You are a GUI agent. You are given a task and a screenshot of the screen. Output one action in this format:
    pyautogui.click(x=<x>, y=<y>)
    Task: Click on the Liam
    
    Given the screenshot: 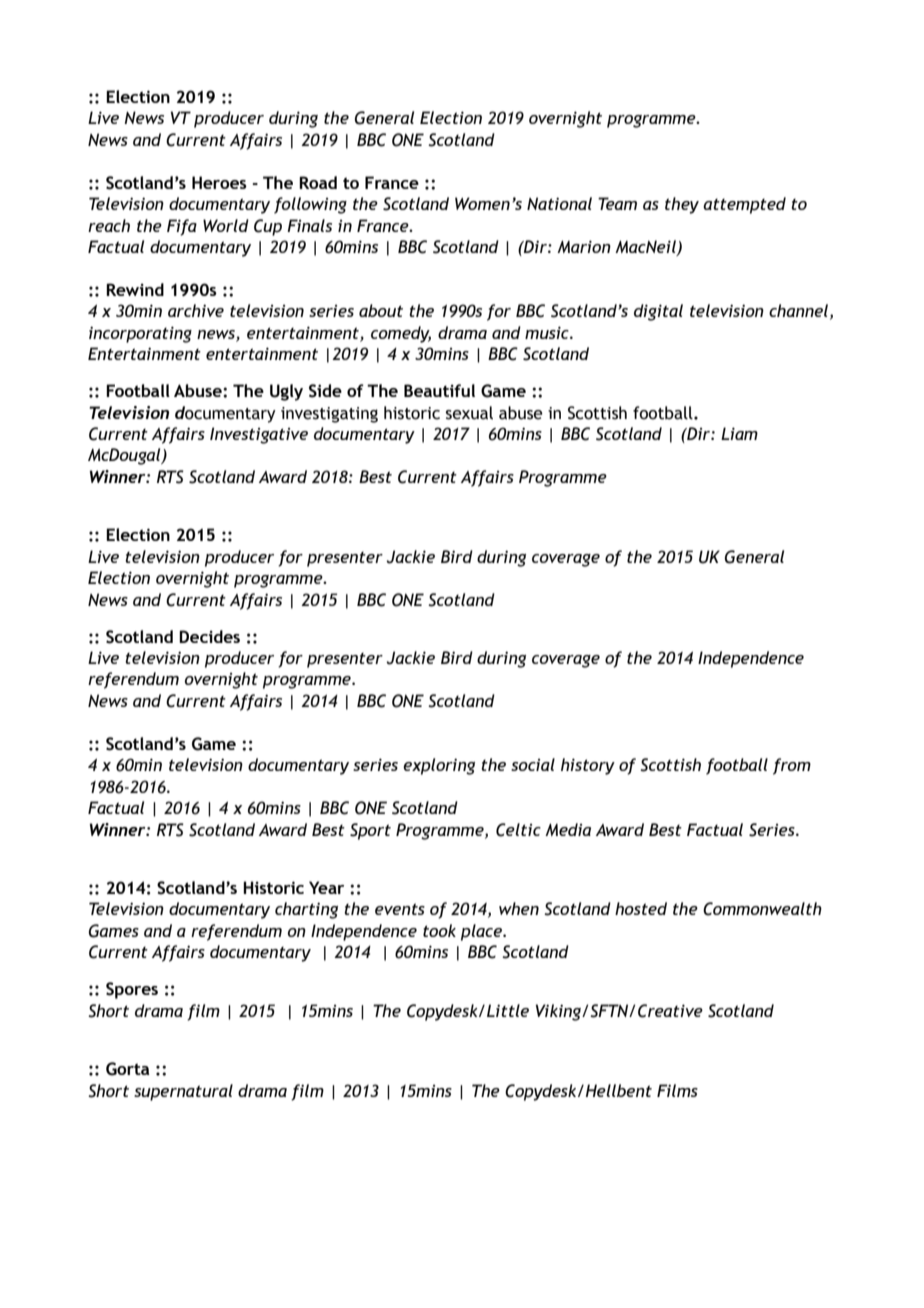 What is the action you would take?
    pyautogui.click(x=739, y=433)
